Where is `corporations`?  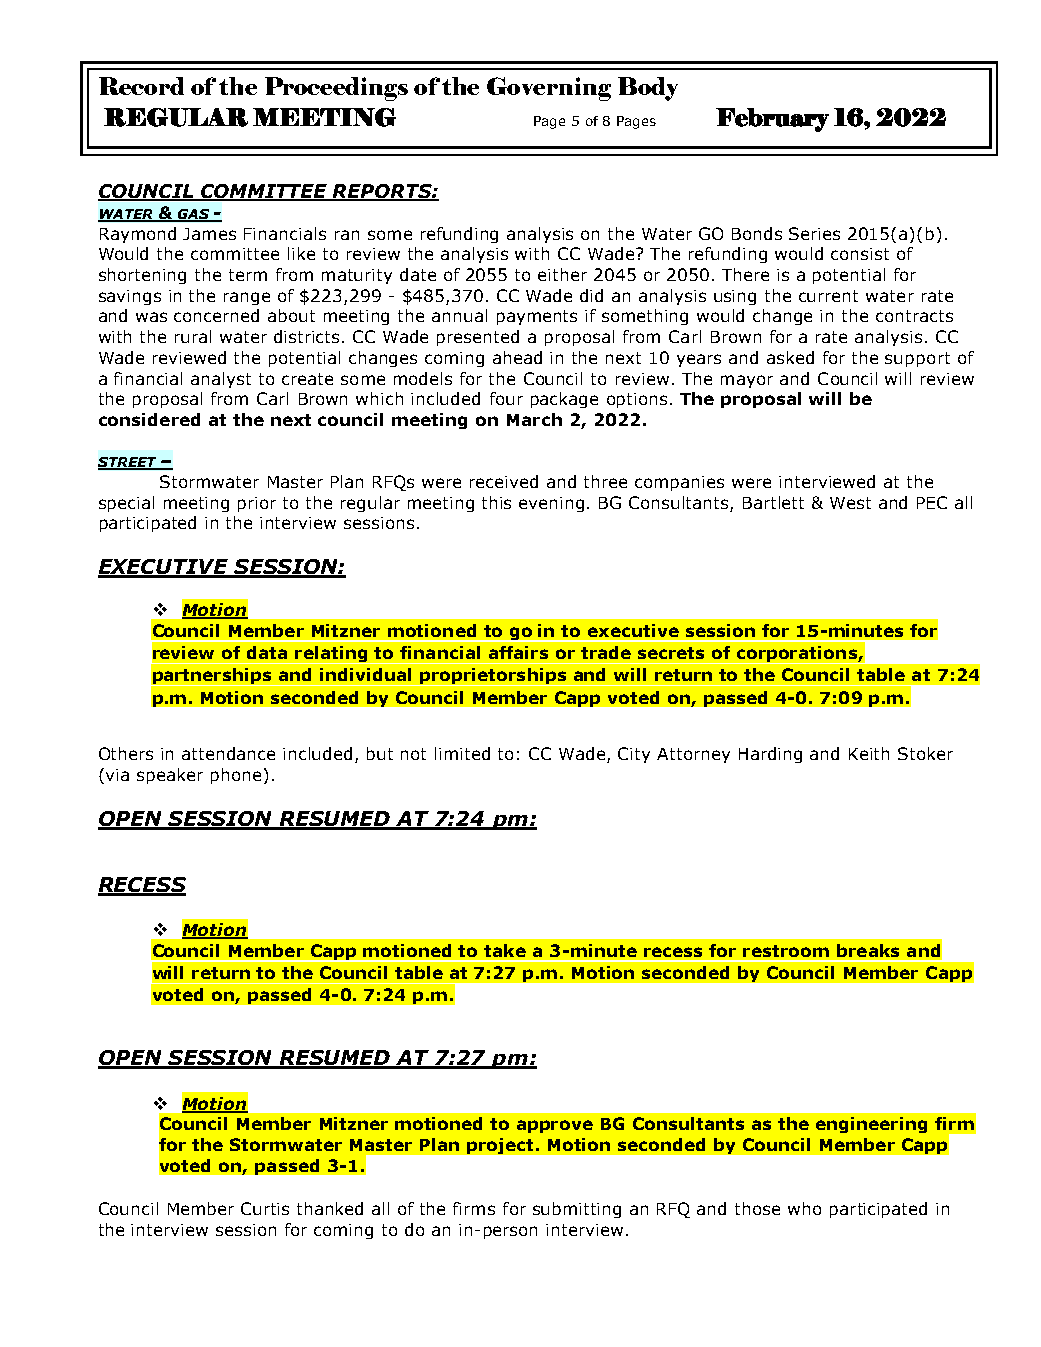
corporations is located at coordinates (797, 655).
